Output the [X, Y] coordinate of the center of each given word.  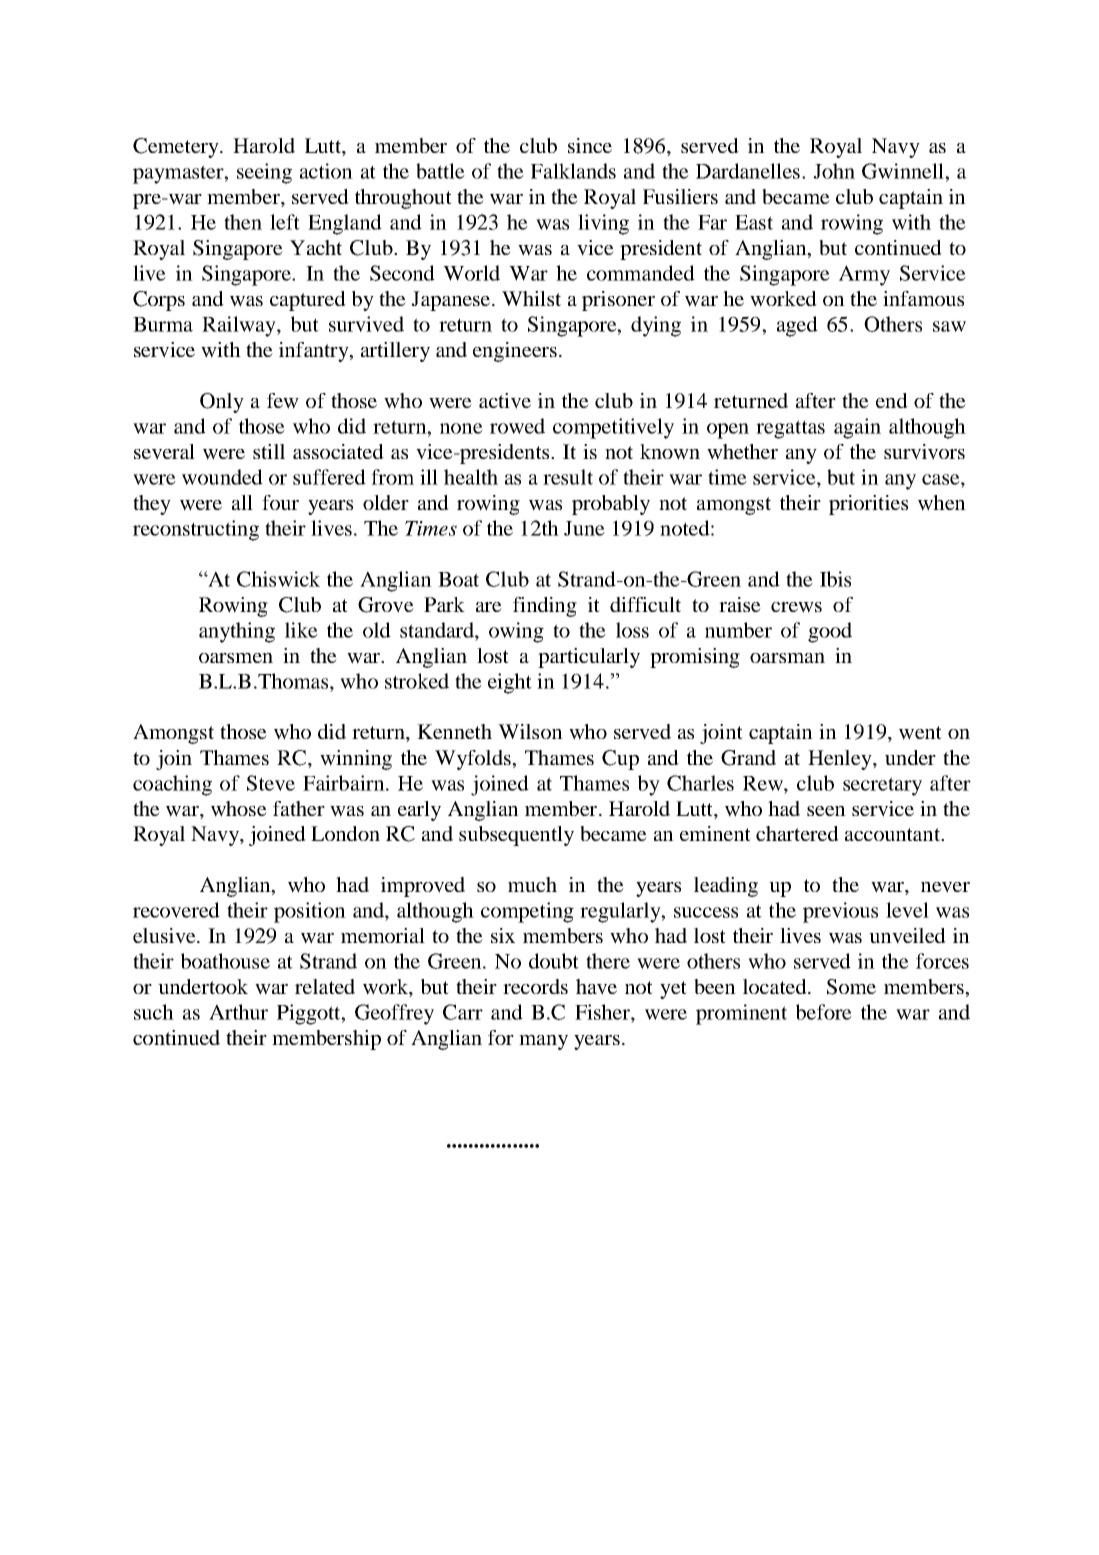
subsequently [516, 836]
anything [237, 632]
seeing [264, 173]
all [242, 502]
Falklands [573, 171]
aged [797, 326]
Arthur [238, 1012]
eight [510, 683]
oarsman [787, 658]
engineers [515, 352]
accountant [893, 834]
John [834, 171]
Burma [163, 324]
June [584, 528]
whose [239, 809]
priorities [868, 505]
